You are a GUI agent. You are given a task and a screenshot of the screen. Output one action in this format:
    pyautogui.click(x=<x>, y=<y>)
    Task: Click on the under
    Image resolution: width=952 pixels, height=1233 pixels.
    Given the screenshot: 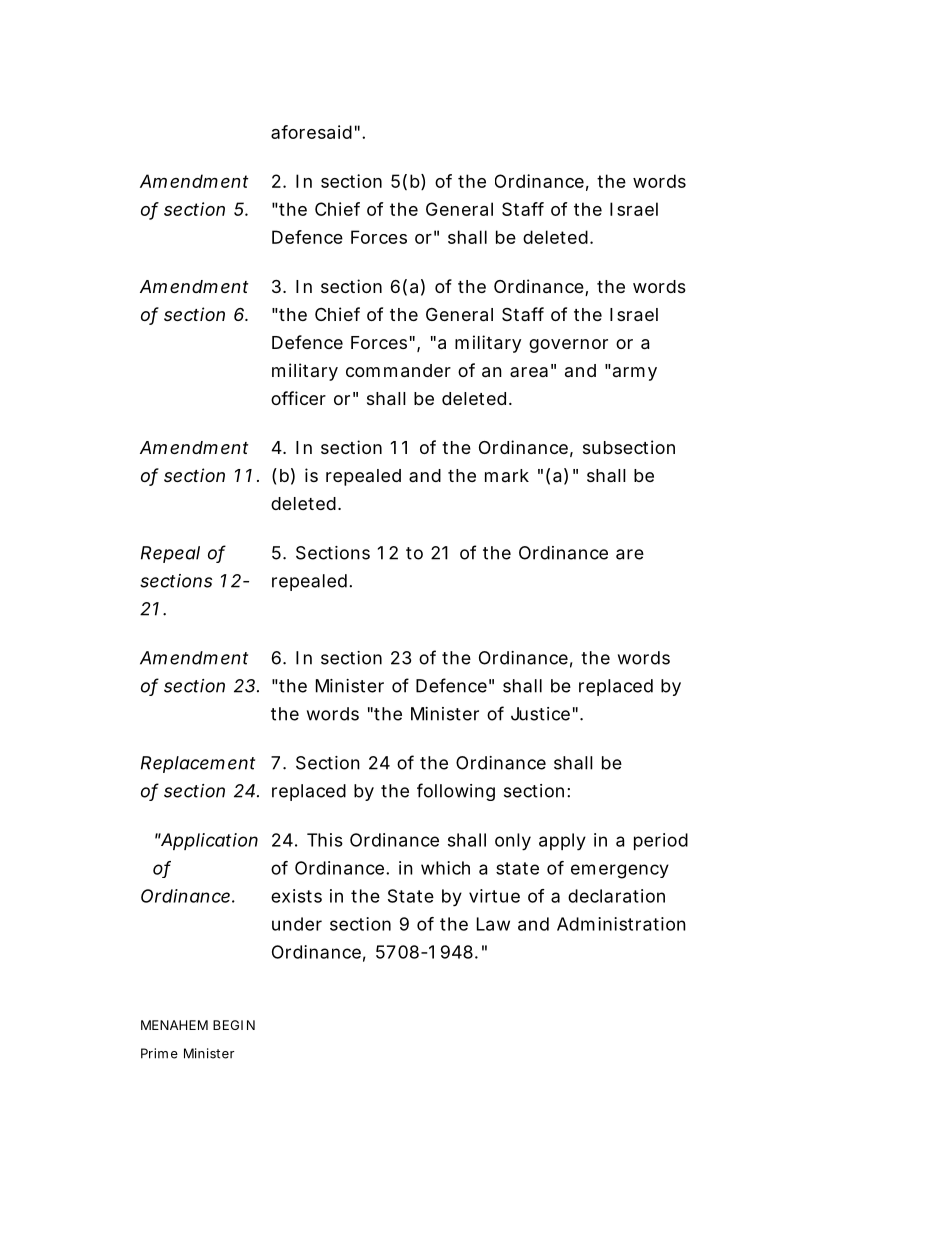 What is the action you would take?
    pyautogui.click(x=297, y=924)
